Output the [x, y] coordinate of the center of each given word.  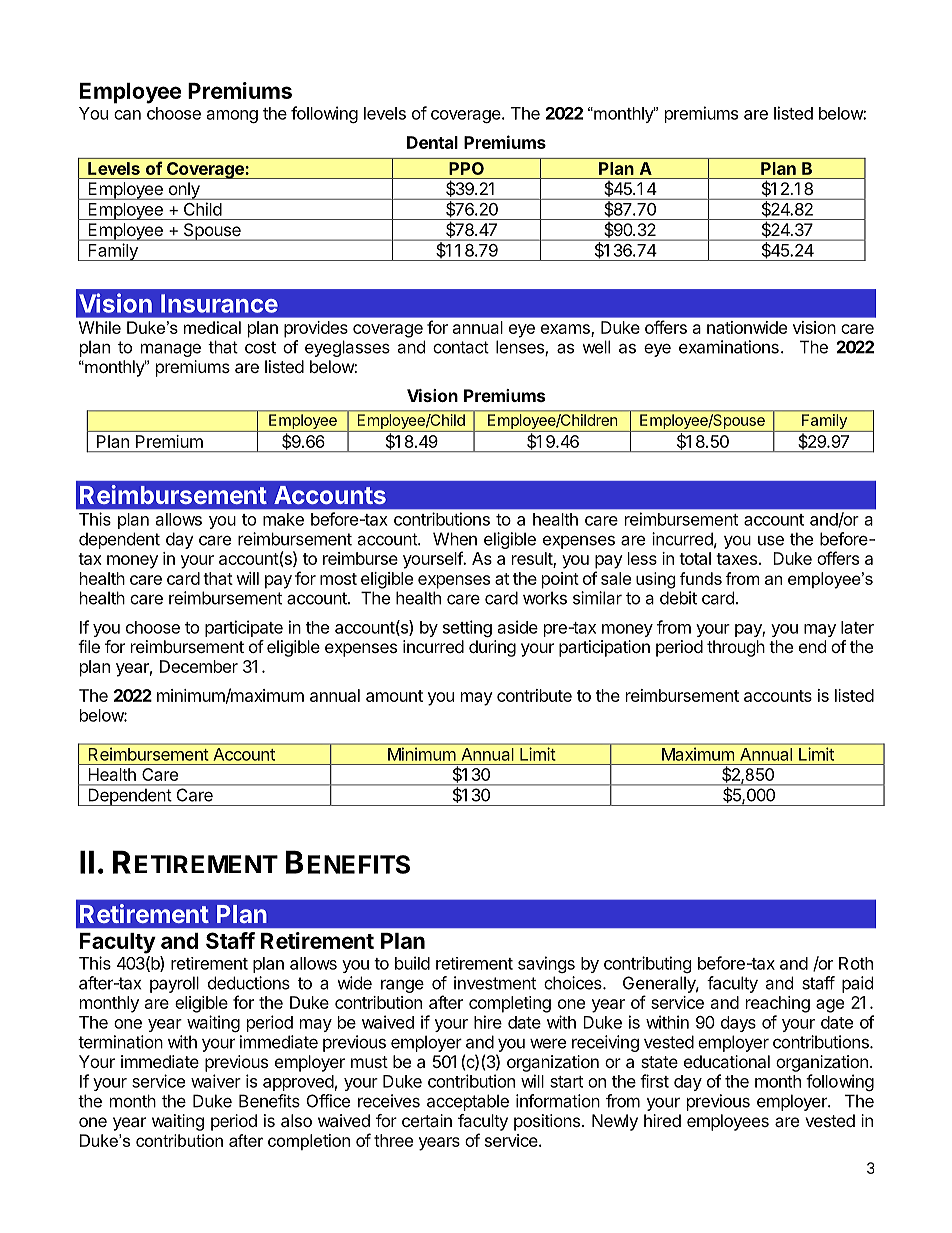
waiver [216, 1081]
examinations [729, 347]
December [199, 666]
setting [467, 628]
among [232, 116]
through [736, 648]
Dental [432, 142]
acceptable [468, 1102]
